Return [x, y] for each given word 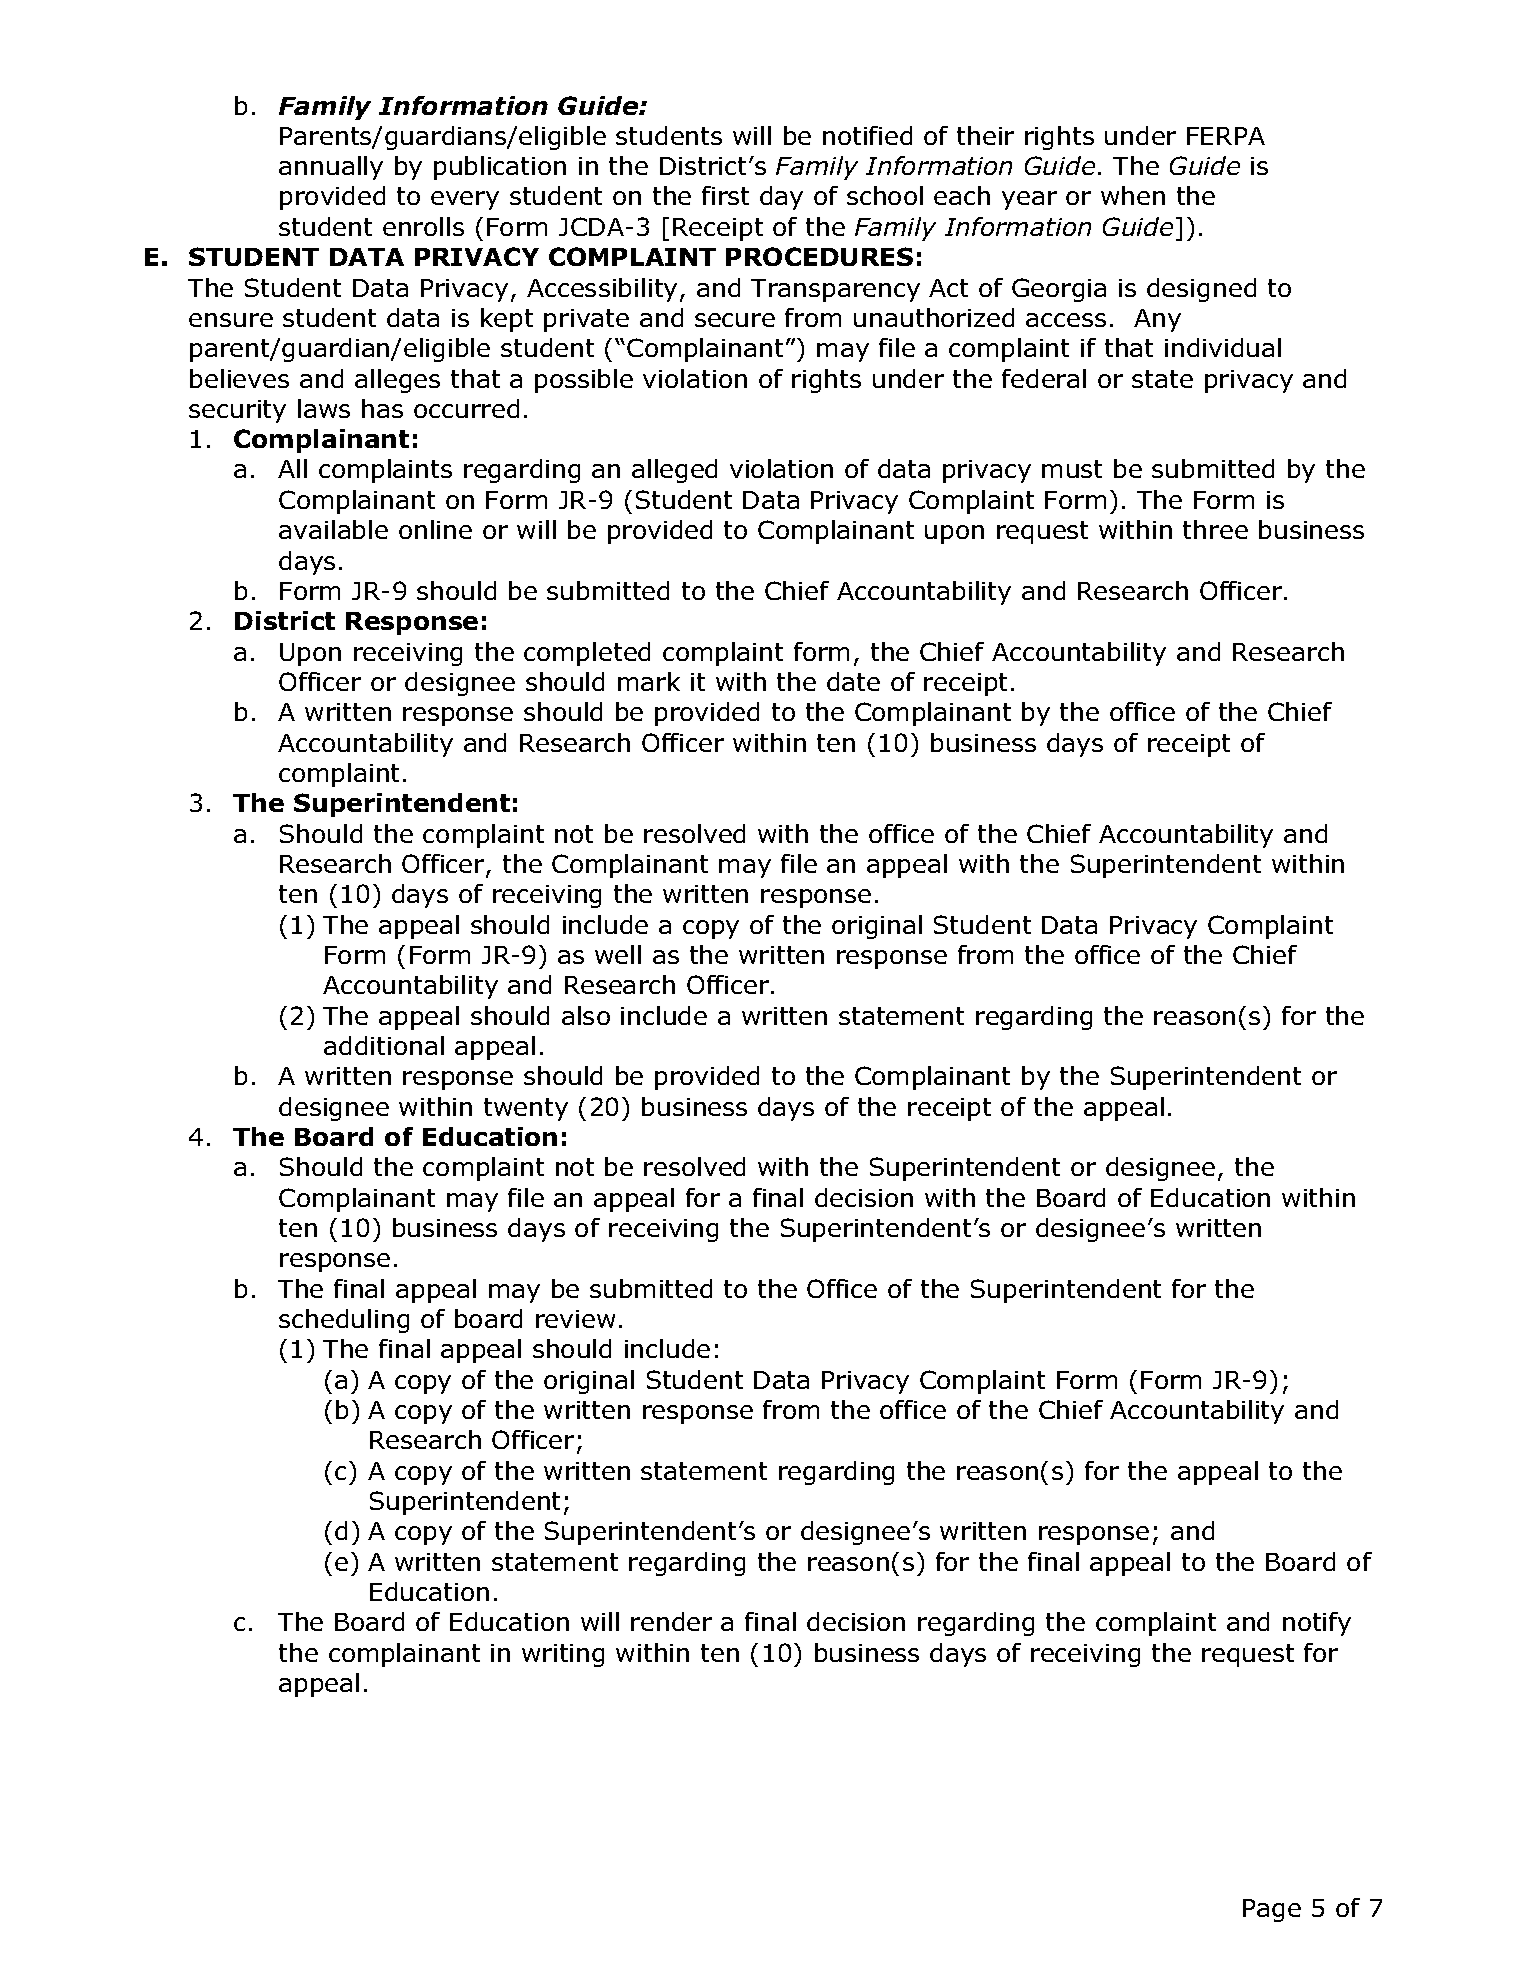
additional [384, 1045]
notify [1317, 1624]
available [333, 529]
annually [331, 168]
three [1215, 529]
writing [563, 1655]
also [586, 1015]
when [1133, 195]
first [725, 195]
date [853, 681]
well [618, 954]
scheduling [344, 1321]
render [671, 1621]
